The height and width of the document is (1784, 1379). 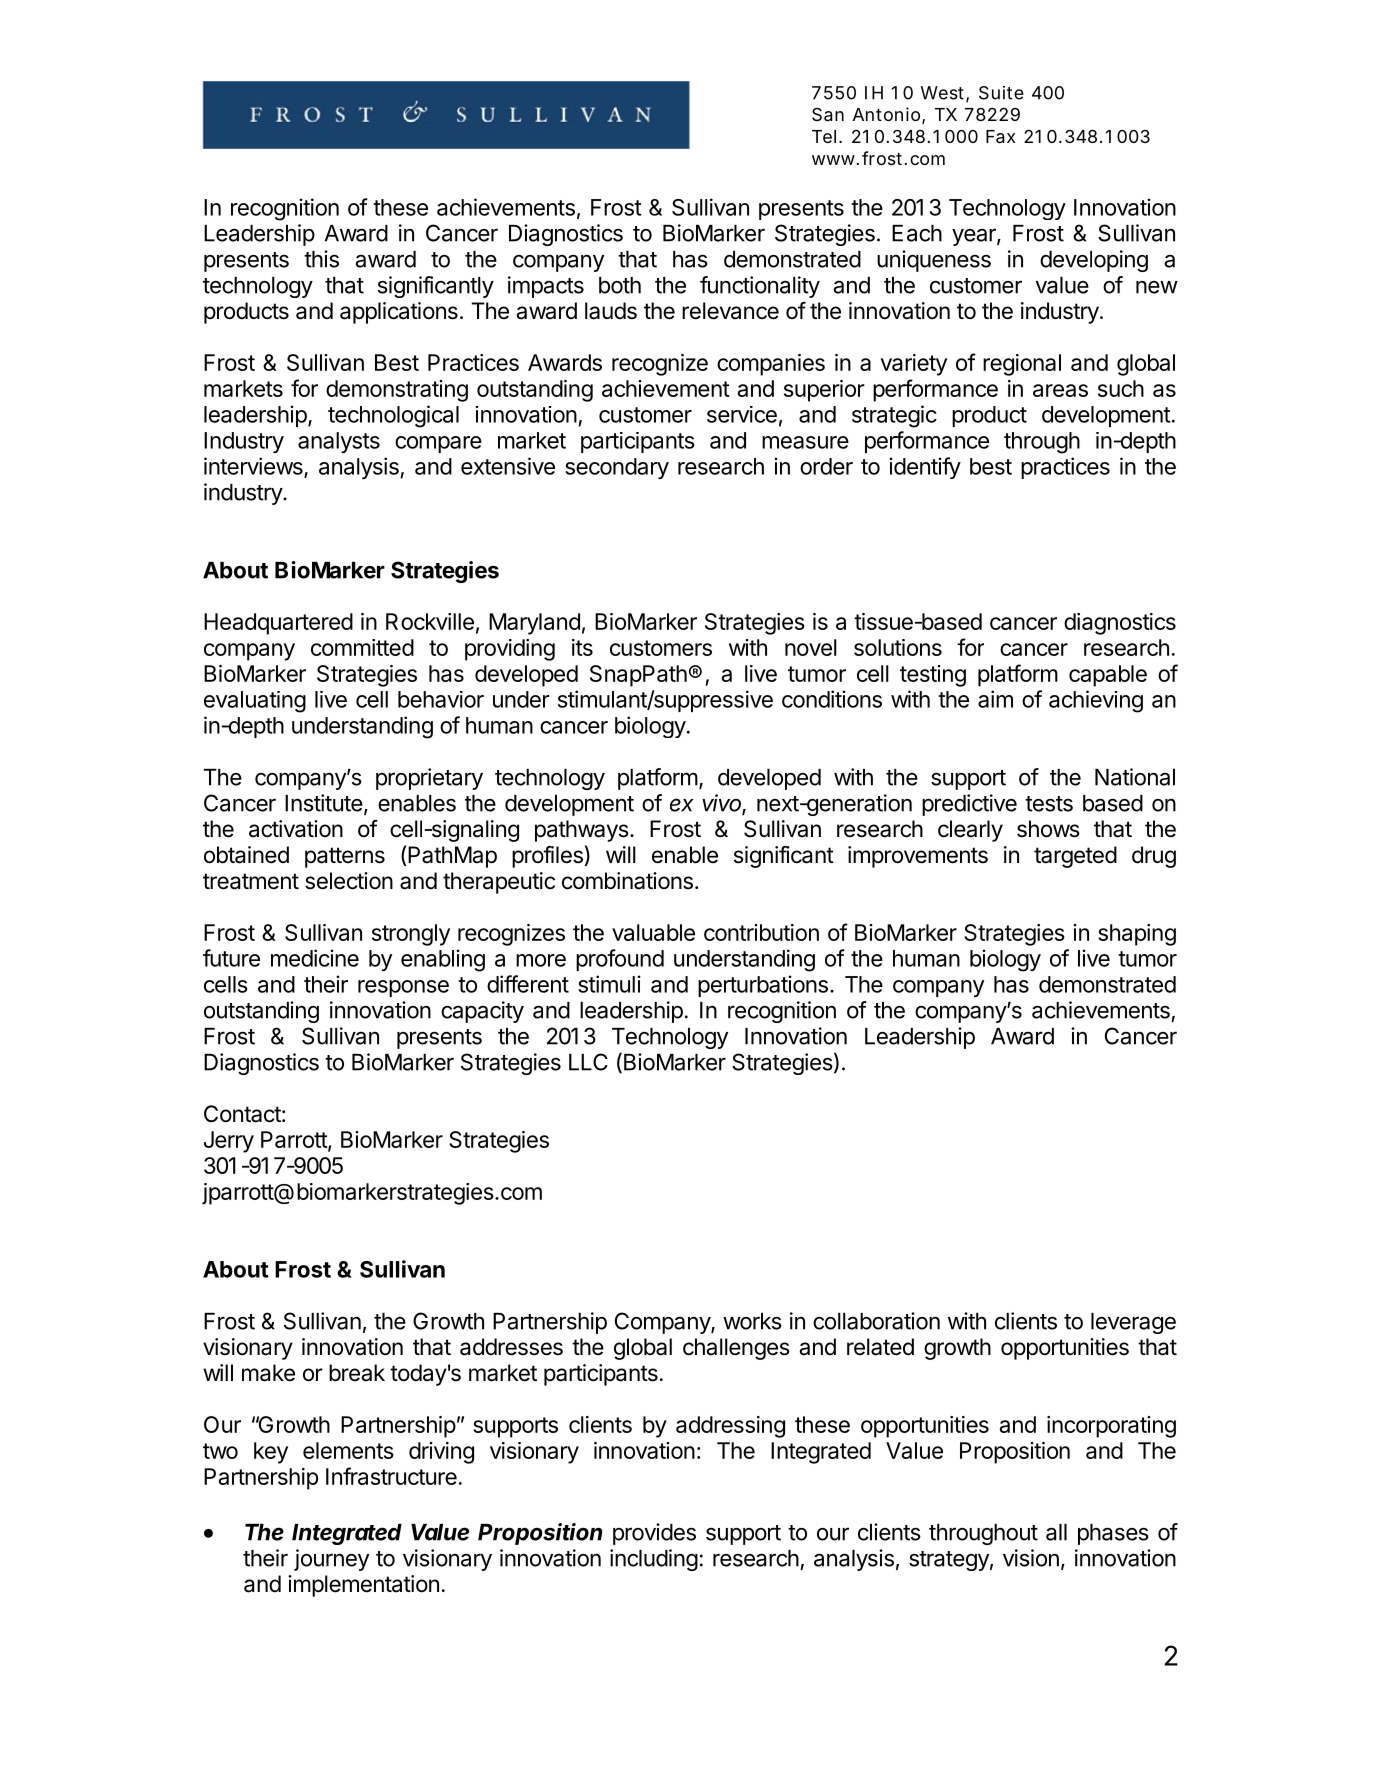 What do you see at coordinates (1048, 829) in the document?
I see `shows` at bounding box center [1048, 829].
